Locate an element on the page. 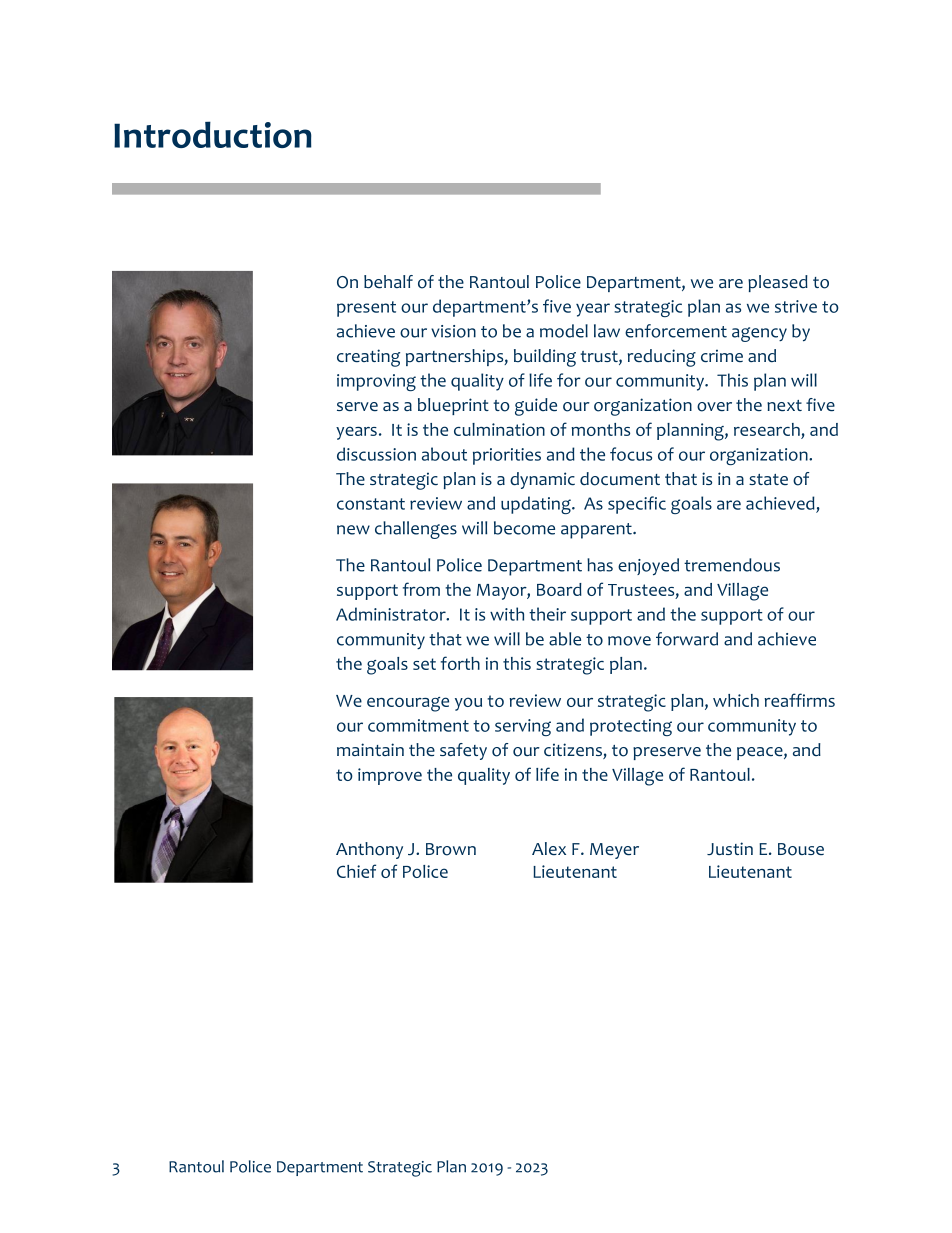  state is located at coordinates (768, 479).
